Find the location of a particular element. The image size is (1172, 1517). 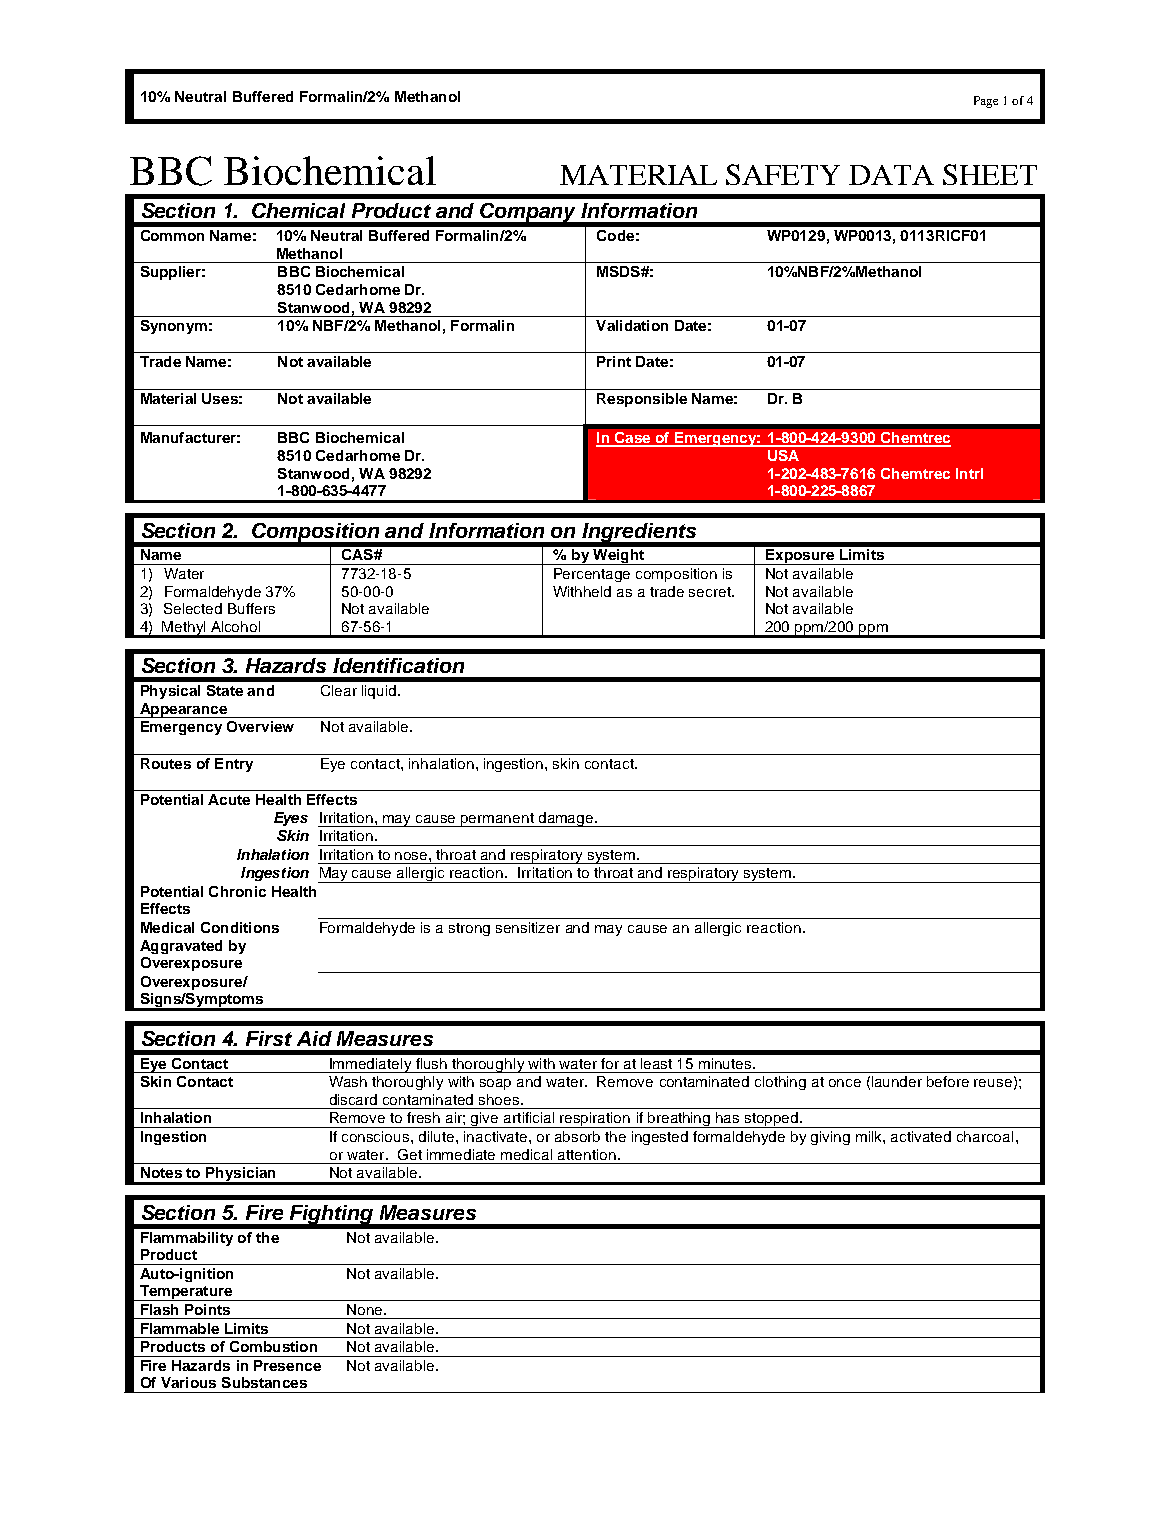

SAFETY is located at coordinates (783, 174).
